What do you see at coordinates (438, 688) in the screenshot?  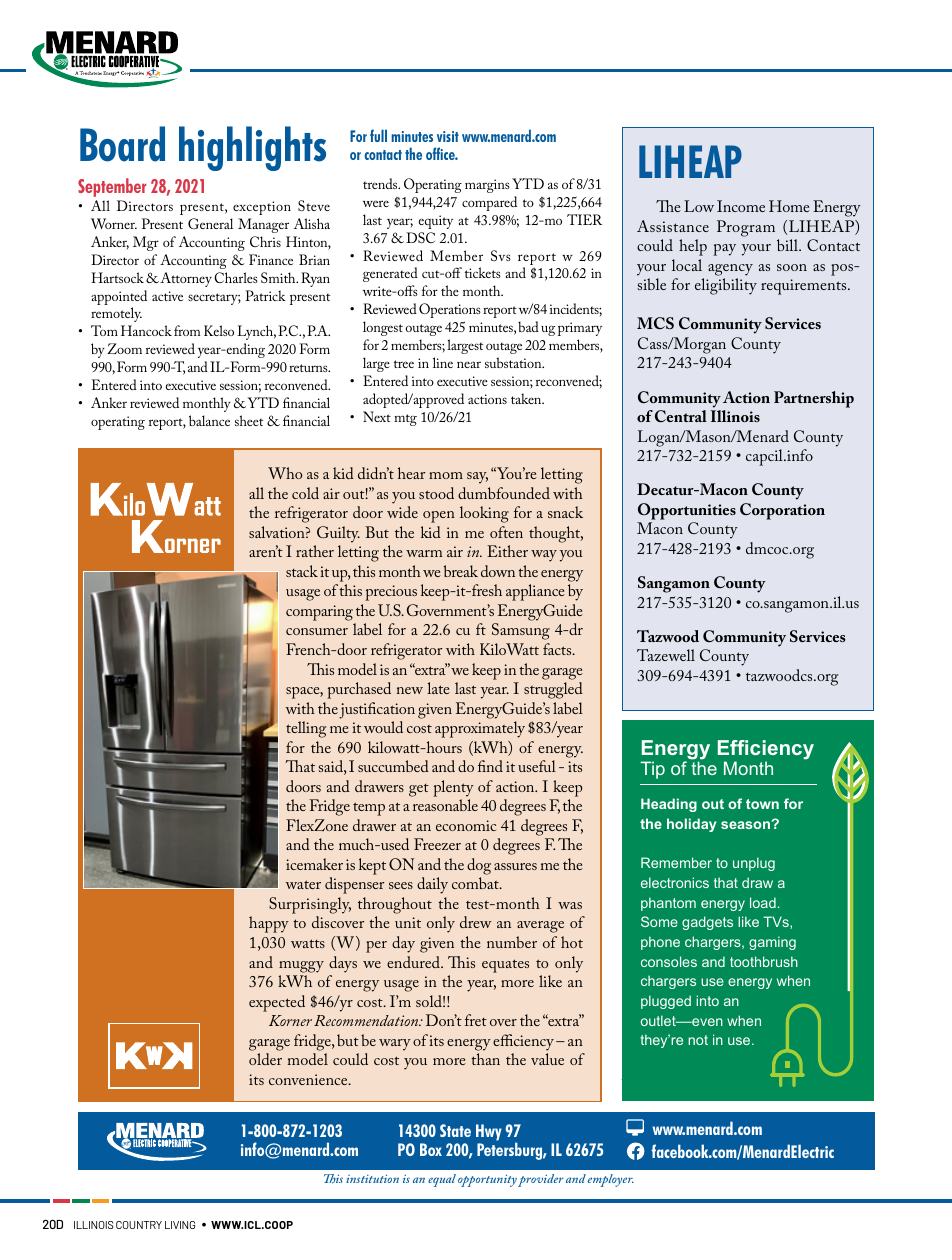 I see `late` at bounding box center [438, 688].
